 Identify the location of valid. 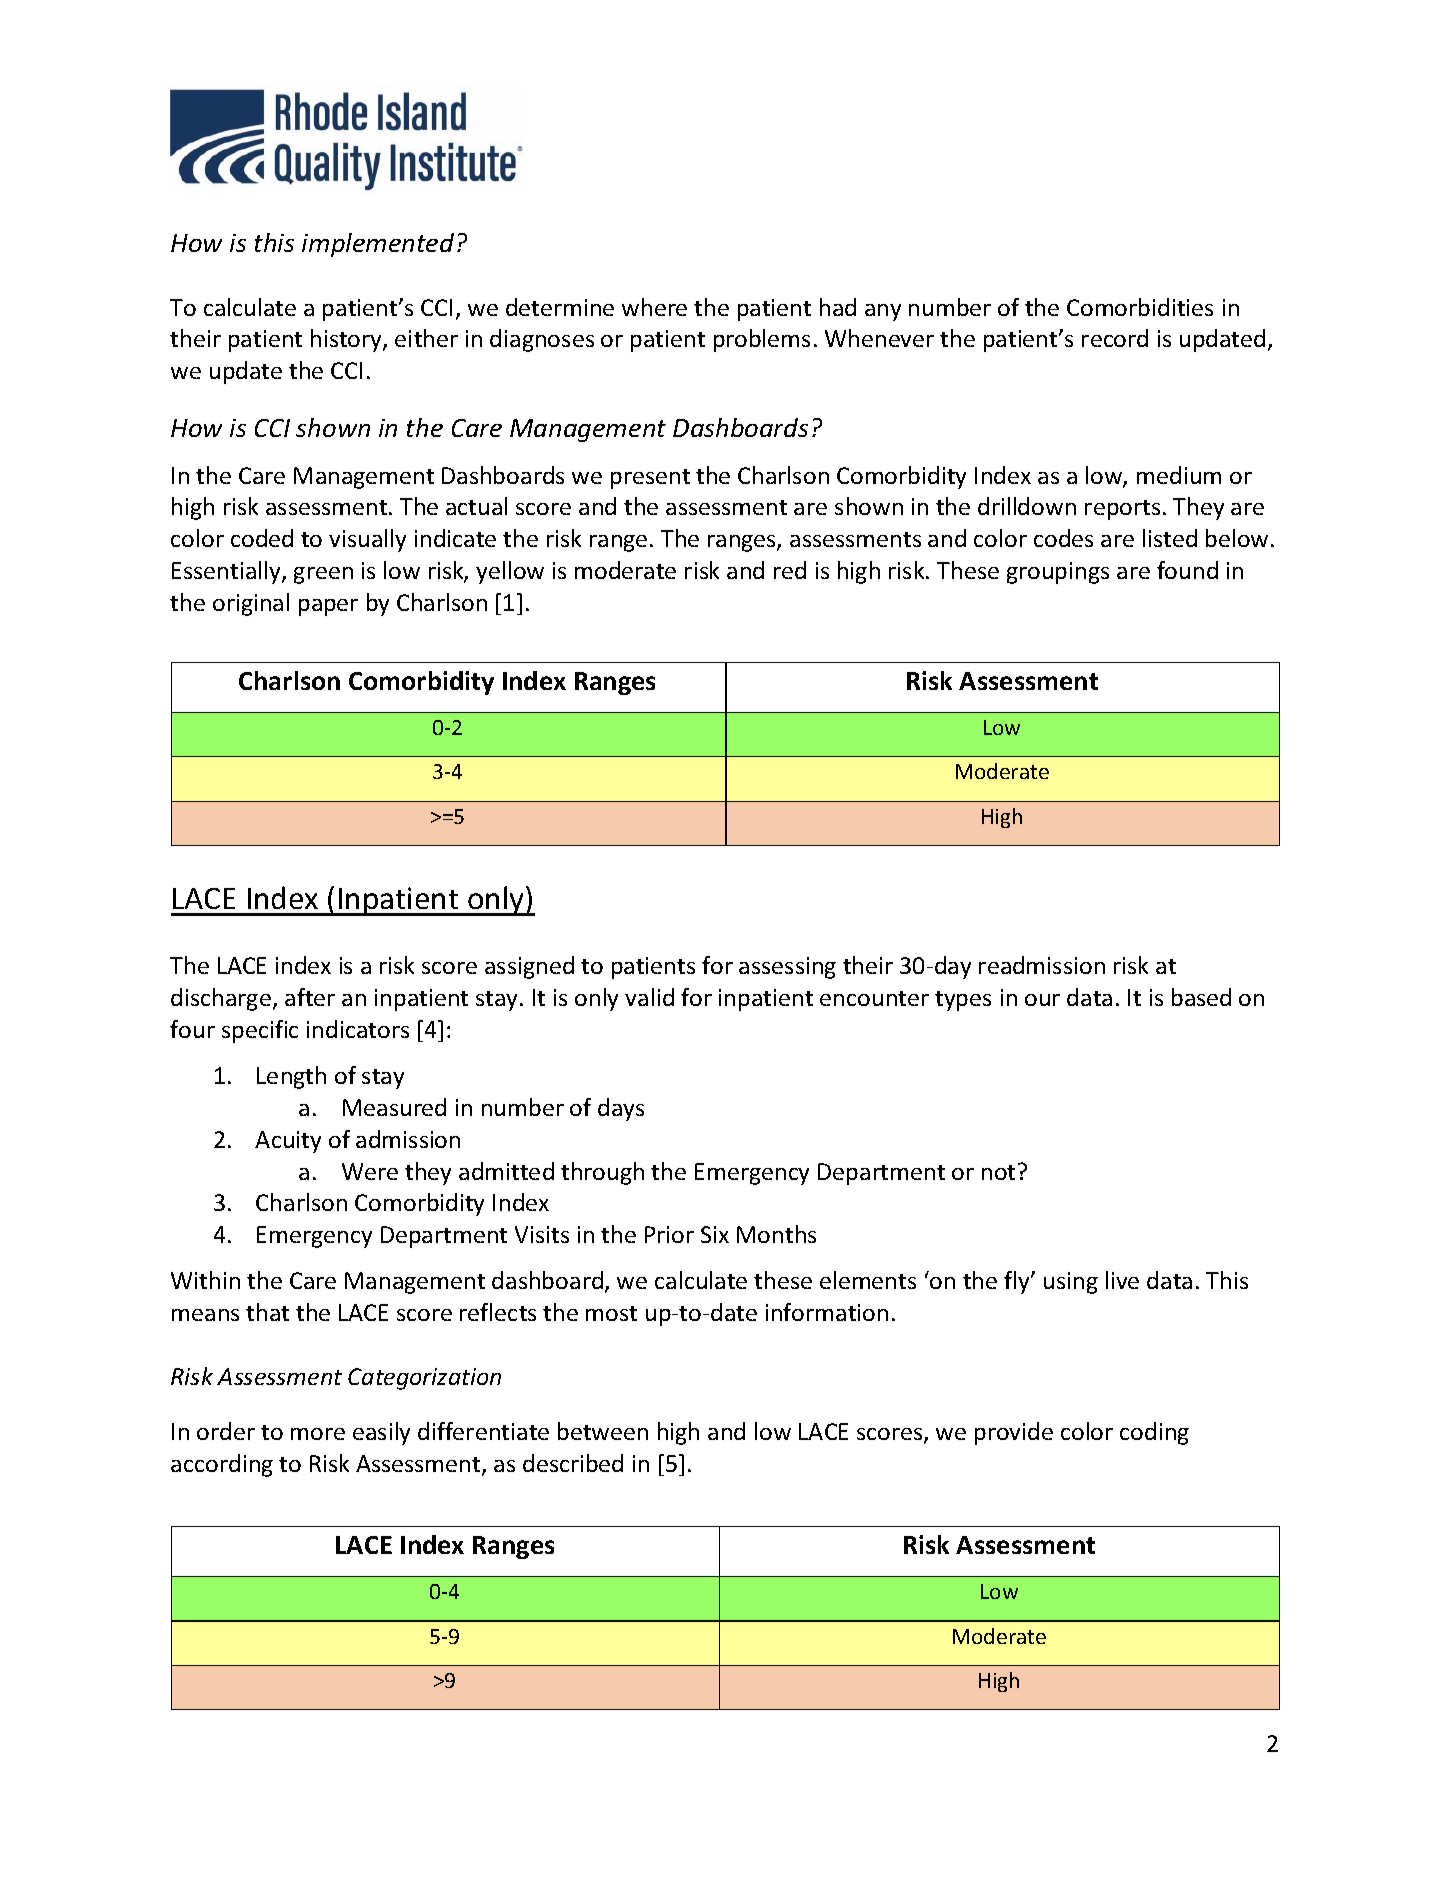
(649, 997).
